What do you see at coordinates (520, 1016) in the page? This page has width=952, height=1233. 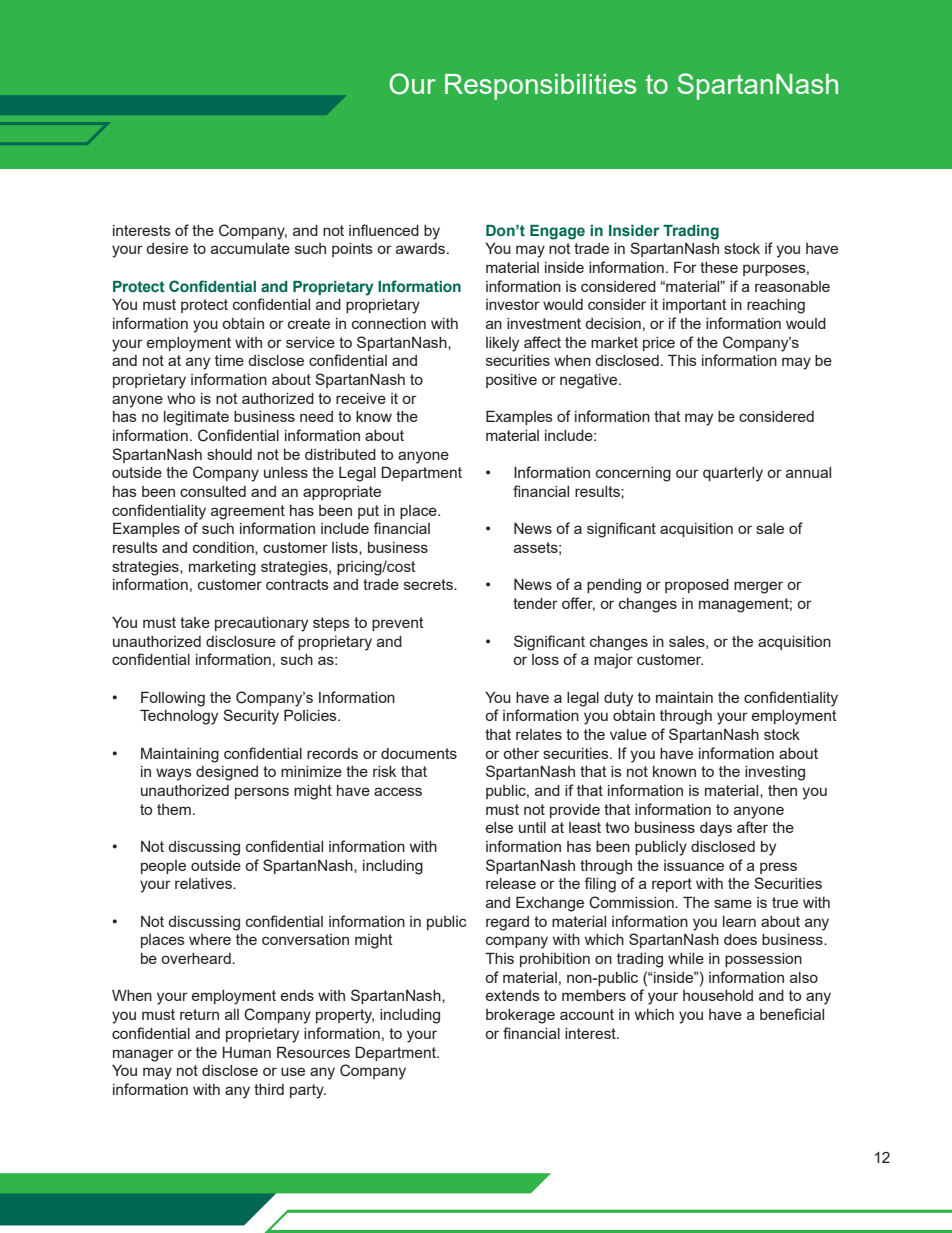 I see `brokerage` at bounding box center [520, 1016].
